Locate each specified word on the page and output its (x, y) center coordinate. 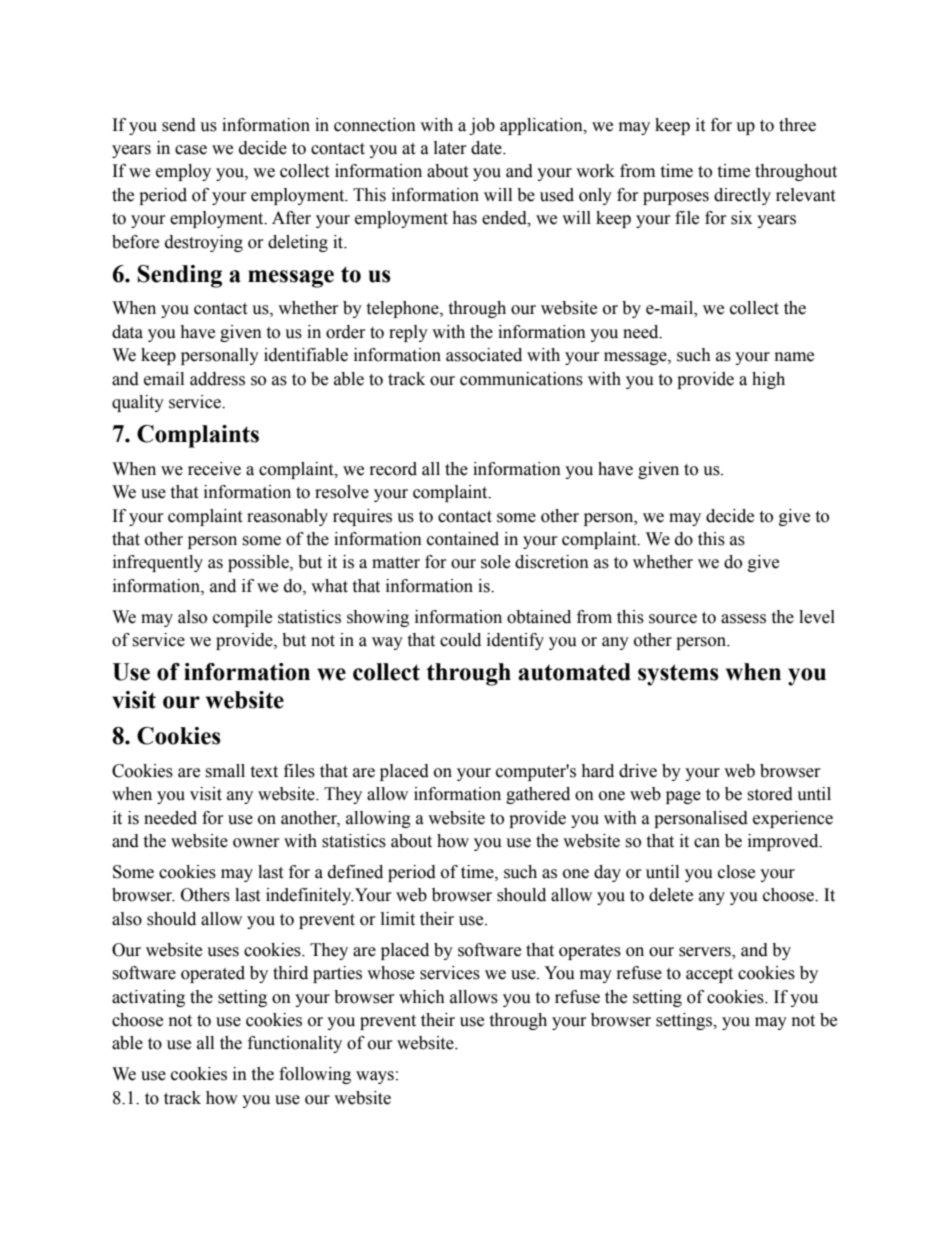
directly (742, 196)
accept (709, 975)
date (487, 148)
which (422, 997)
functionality (295, 1044)
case (191, 150)
